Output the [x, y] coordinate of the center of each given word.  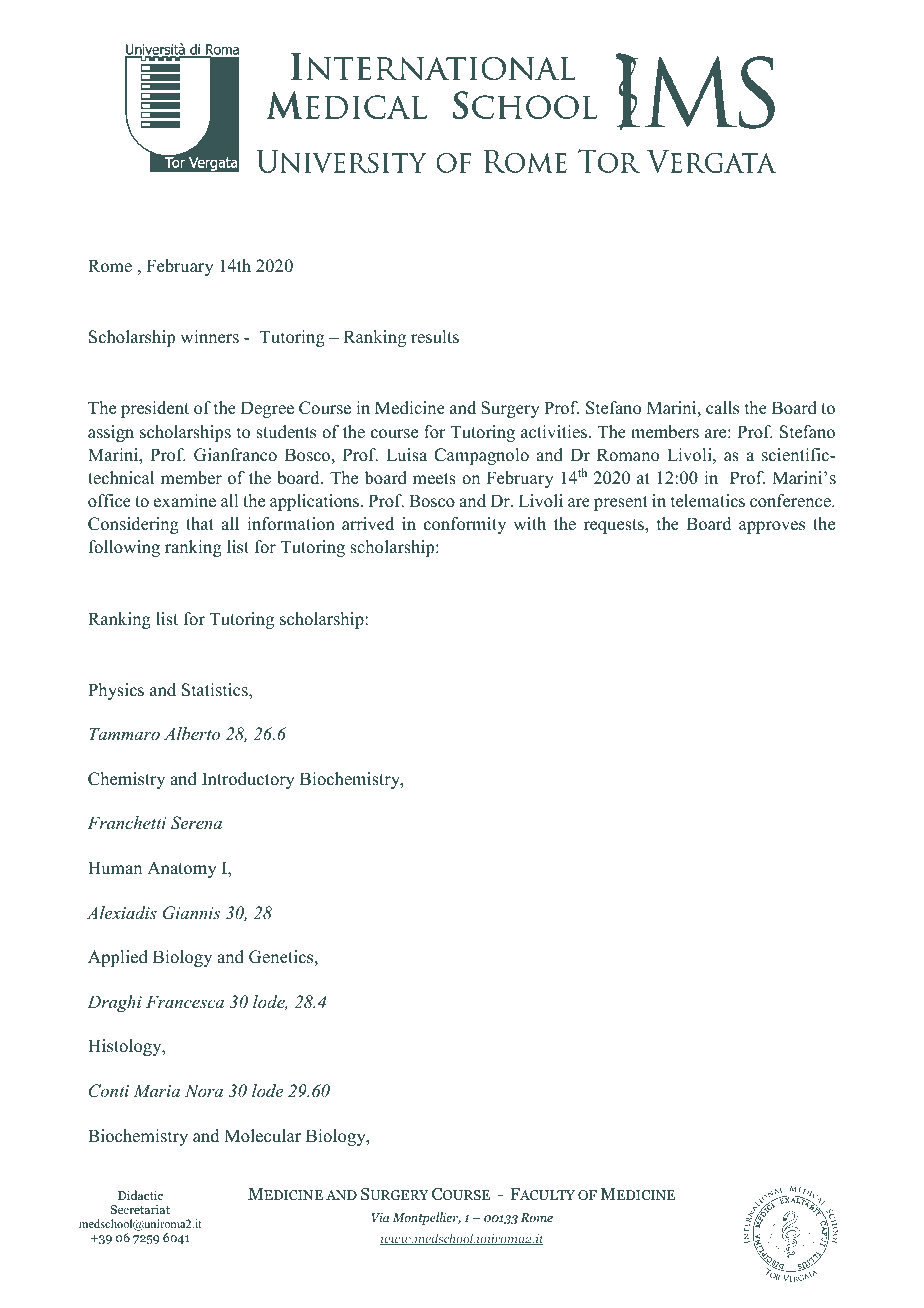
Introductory [248, 780]
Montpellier [426, 1218]
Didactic [140, 1195]
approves [772, 527]
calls [722, 408]
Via [380, 1217]
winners [209, 337]
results [435, 337]
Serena [196, 823]
